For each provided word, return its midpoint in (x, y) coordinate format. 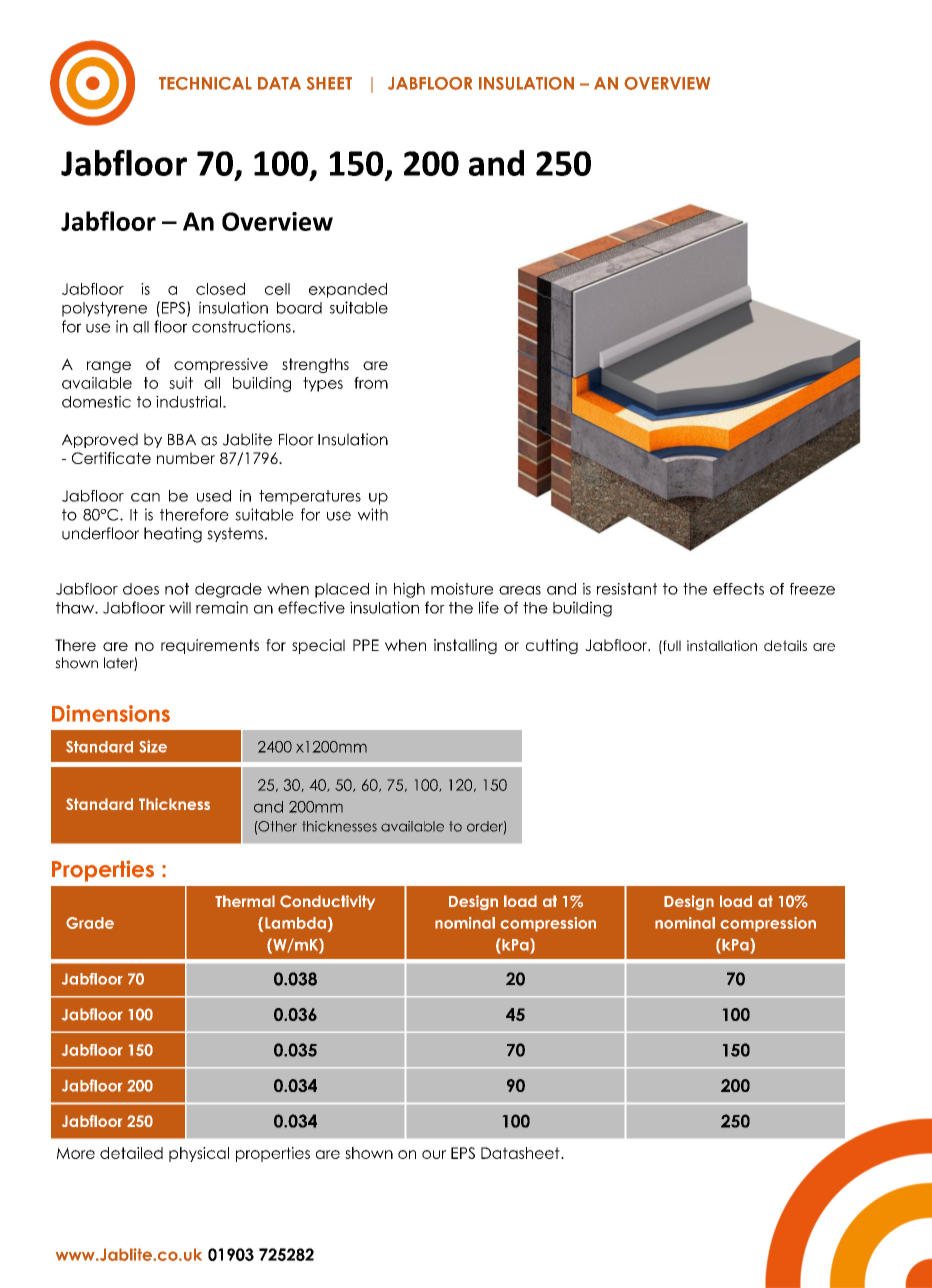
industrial (188, 402)
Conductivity (327, 902)
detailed (131, 1153)
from (371, 383)
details (785, 645)
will (180, 607)
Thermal (245, 901)
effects (738, 589)
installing (465, 646)
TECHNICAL (205, 83)
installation (722, 645)
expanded (348, 290)
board (299, 308)
